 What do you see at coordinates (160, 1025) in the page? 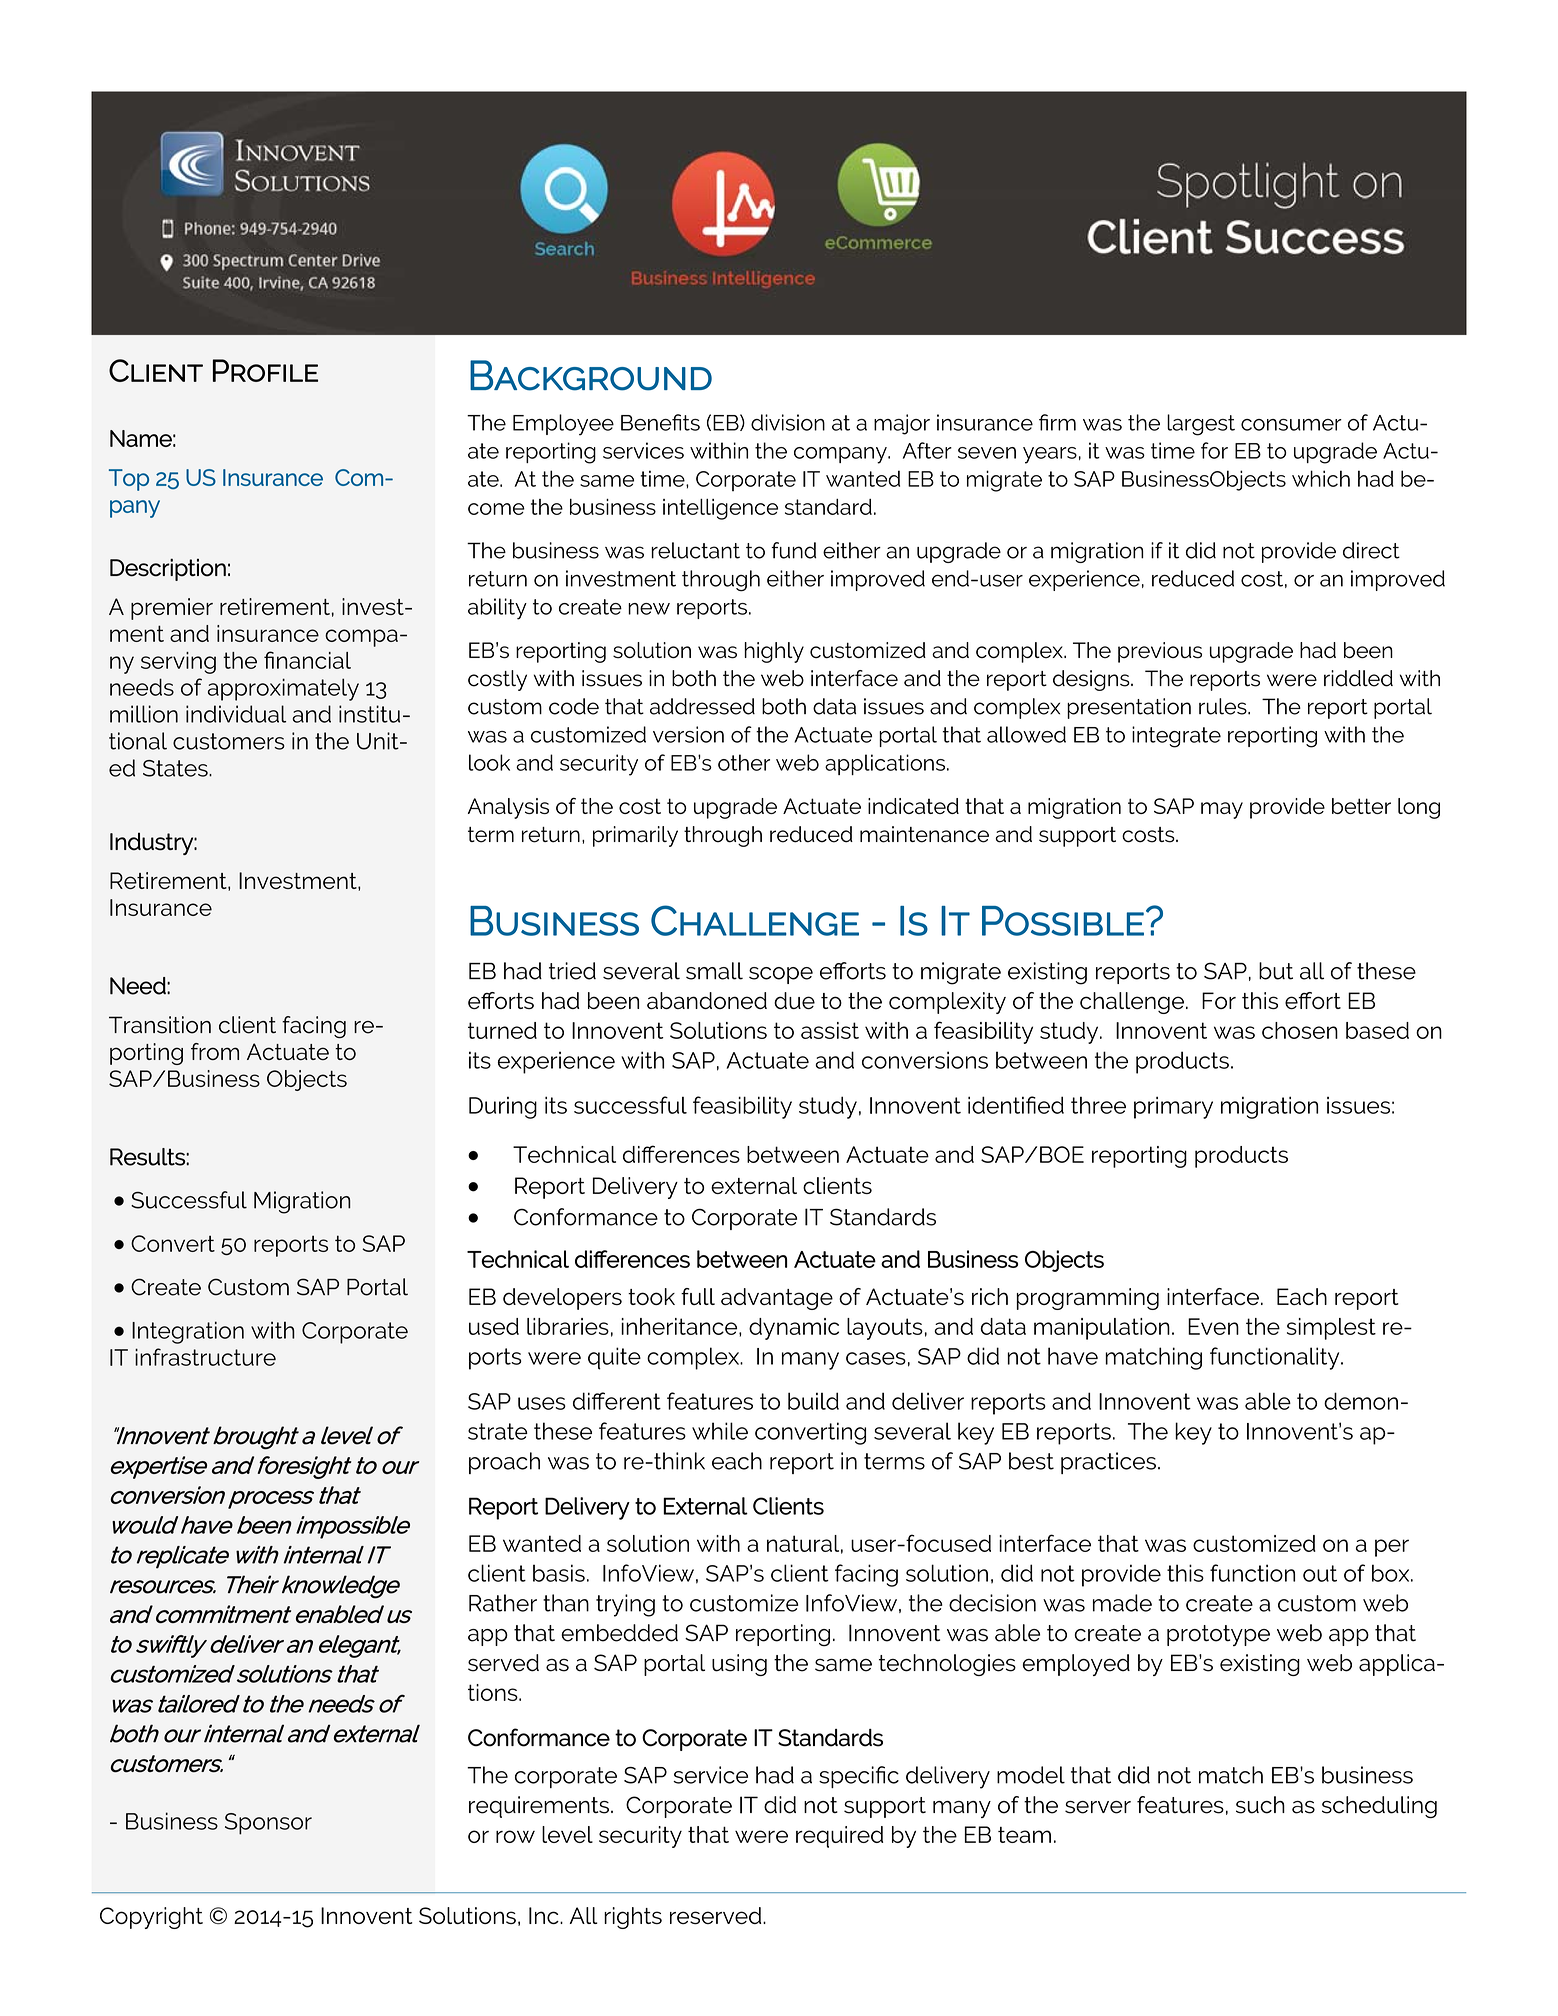
I see `Transition` at bounding box center [160, 1025].
